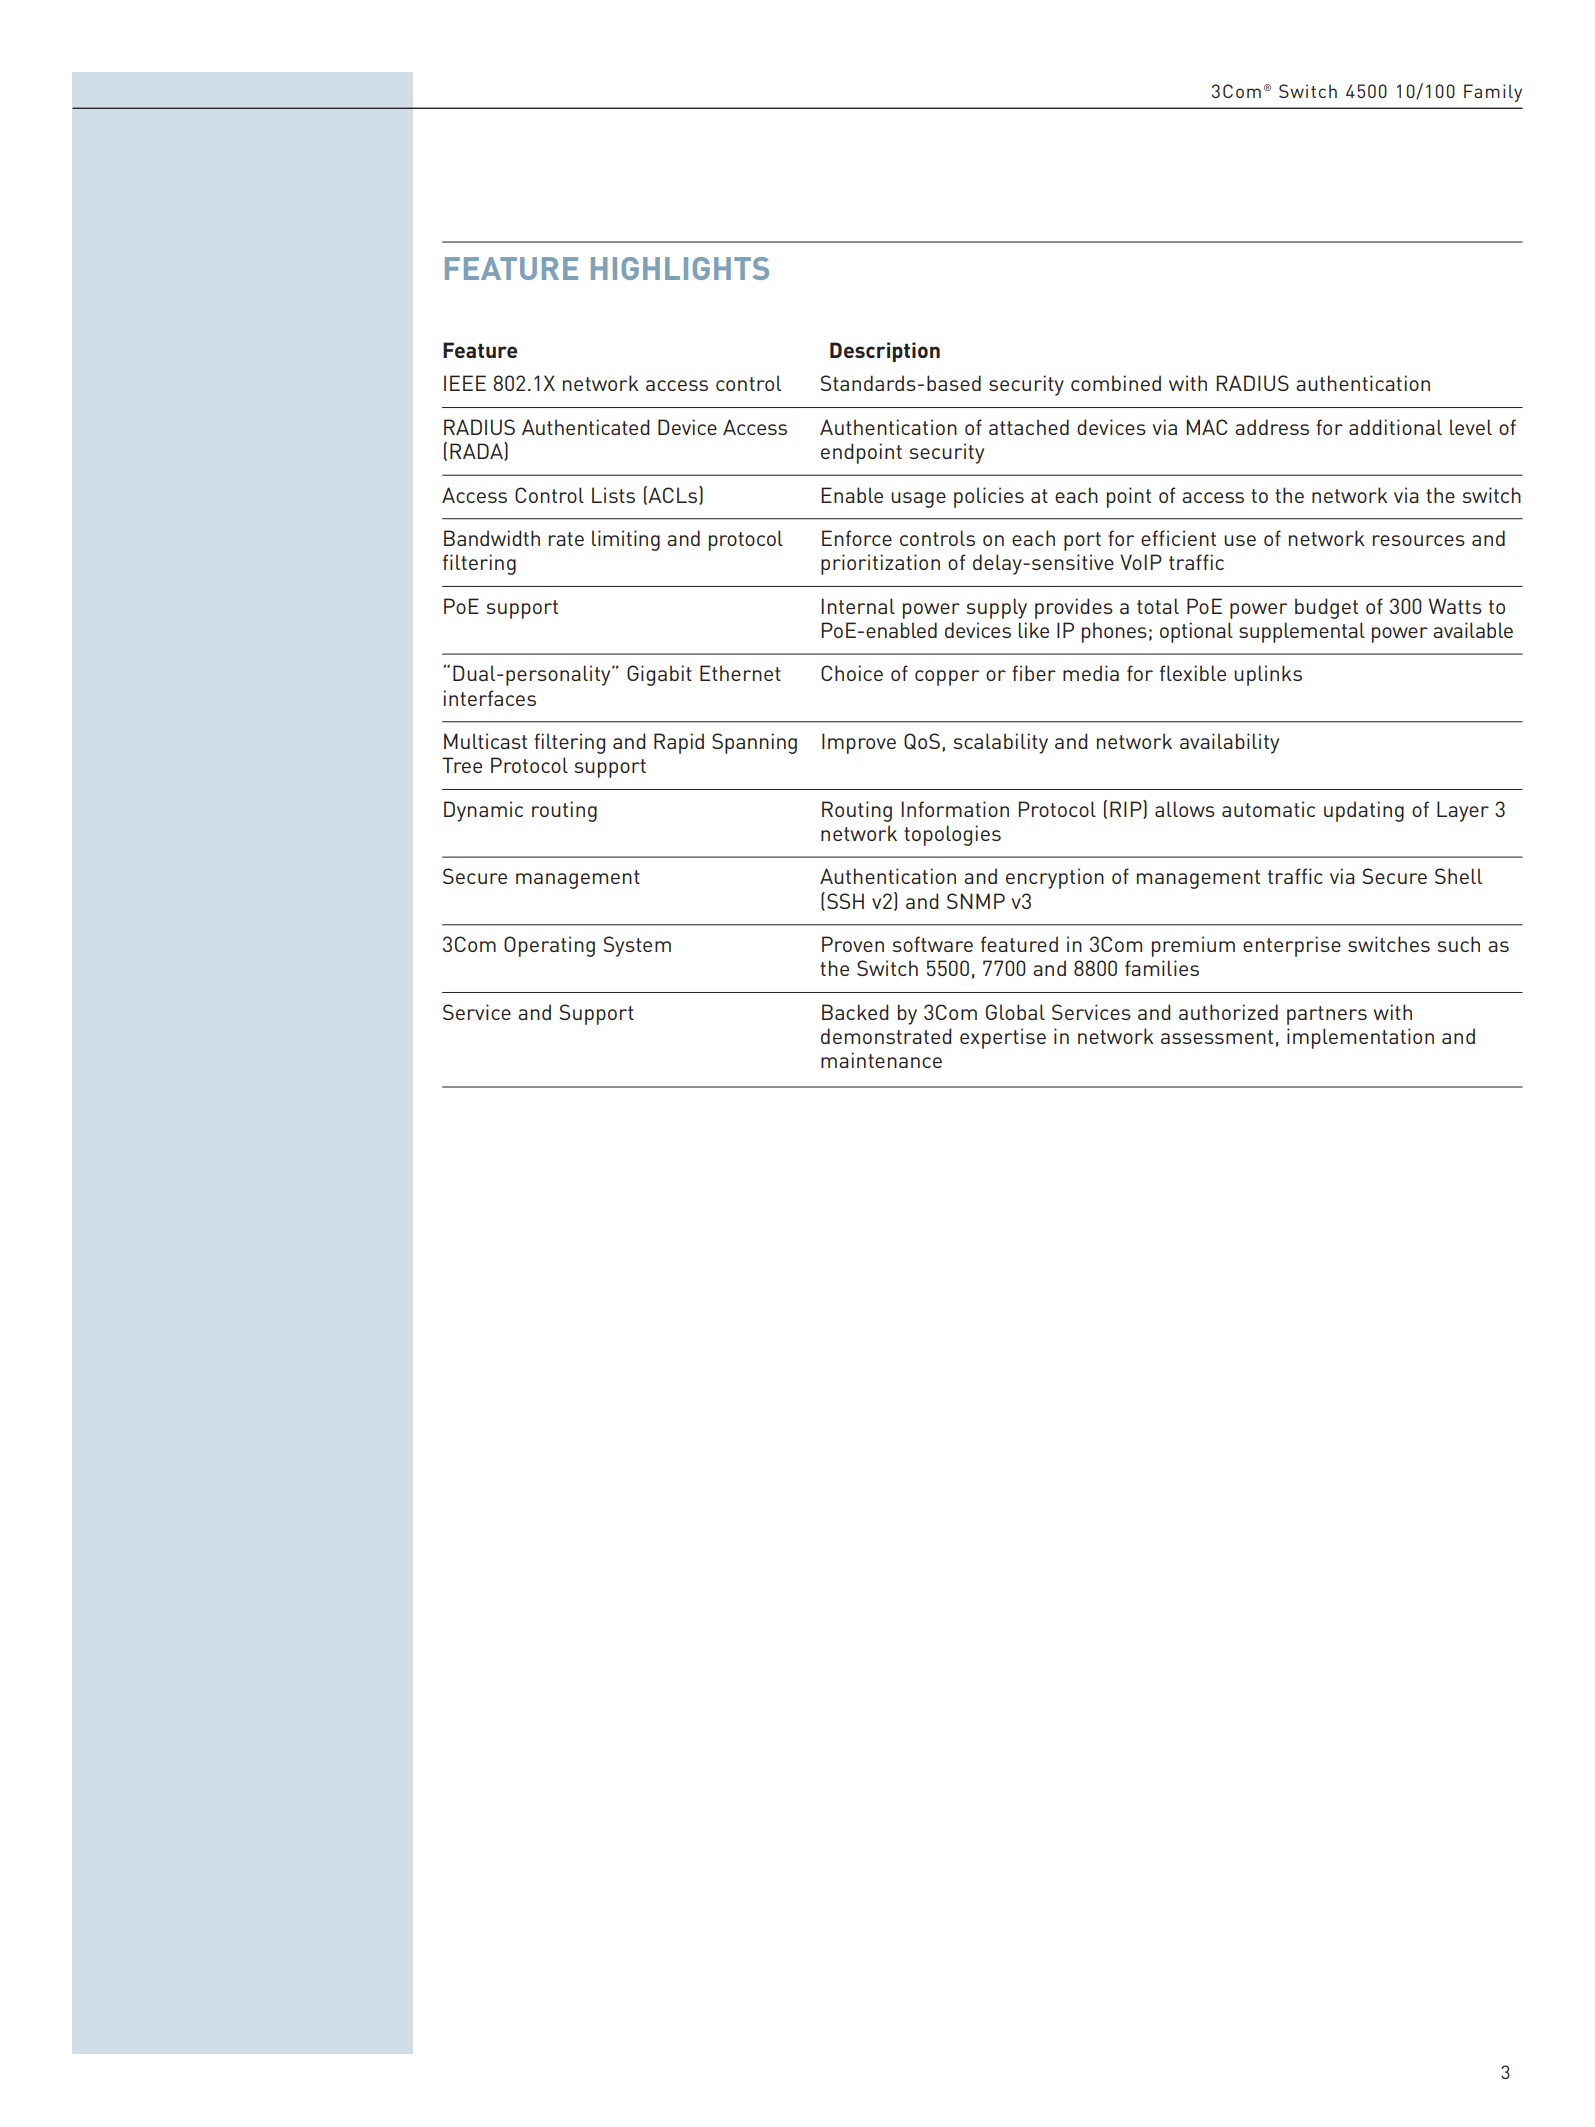  Describe the element at coordinates (680, 268) in the document. I see `HIGHLIGHTS` at that location.
